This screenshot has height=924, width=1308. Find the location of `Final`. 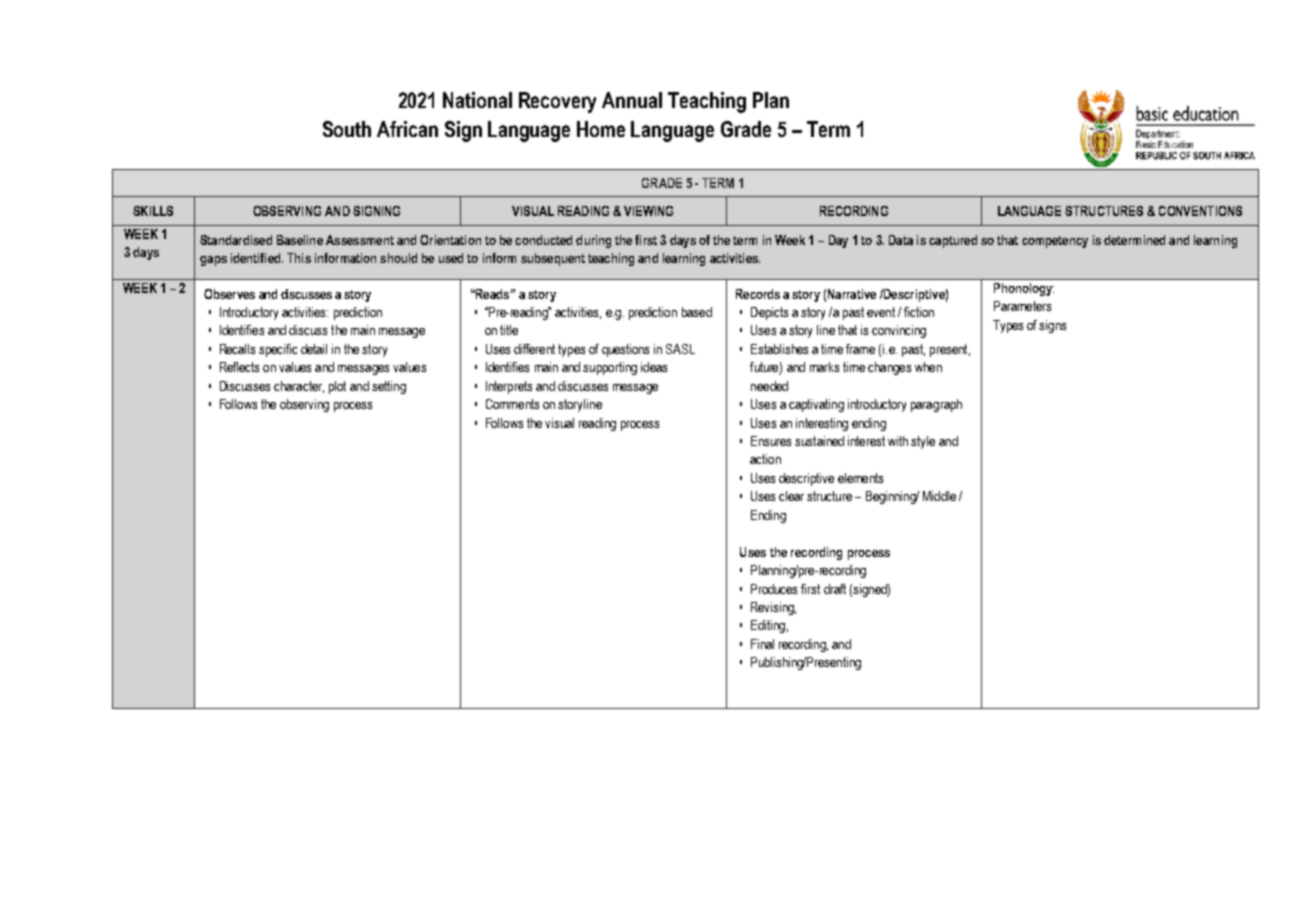

Final is located at coordinates (762, 644).
